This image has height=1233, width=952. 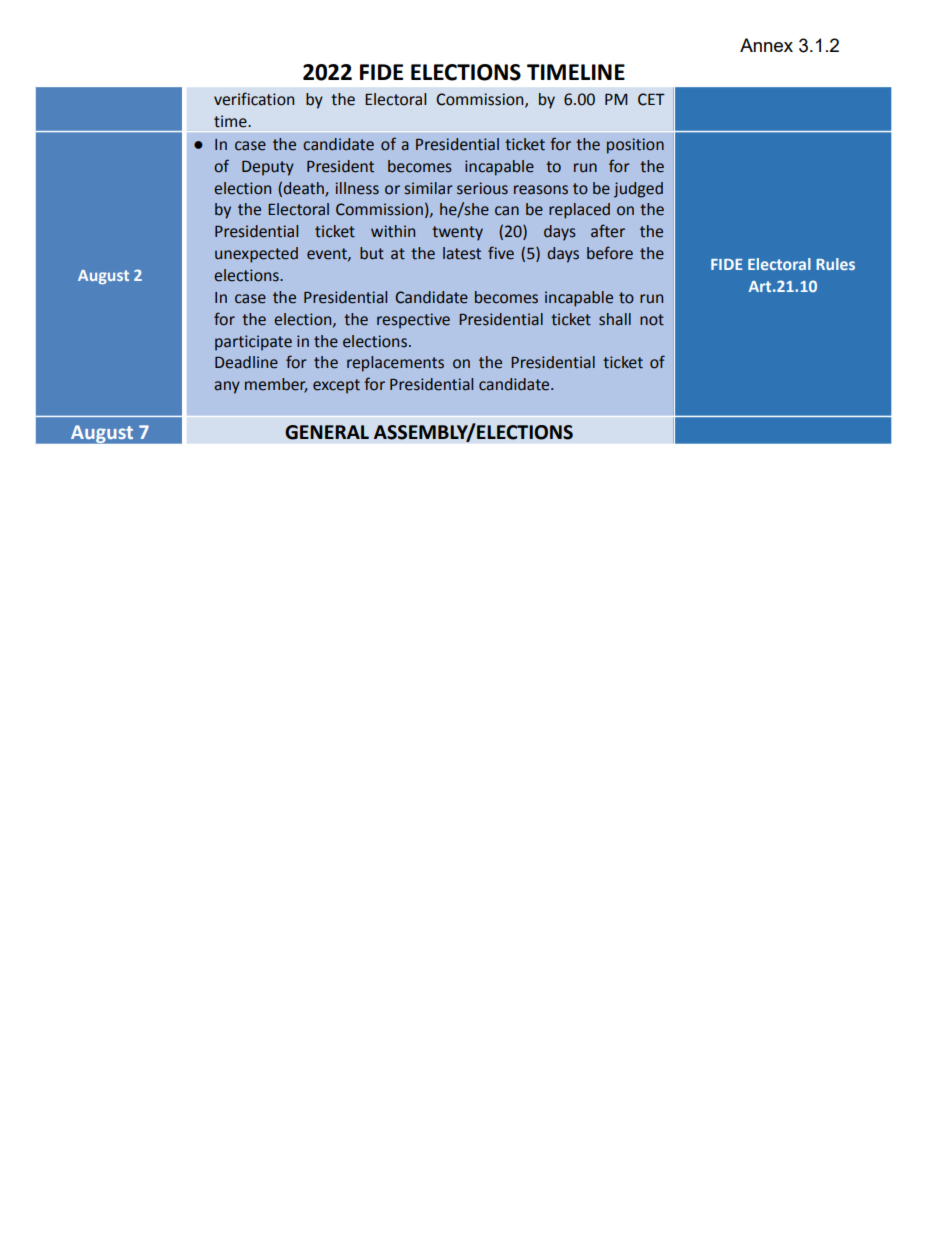 I want to click on unexpected, so click(x=256, y=255).
